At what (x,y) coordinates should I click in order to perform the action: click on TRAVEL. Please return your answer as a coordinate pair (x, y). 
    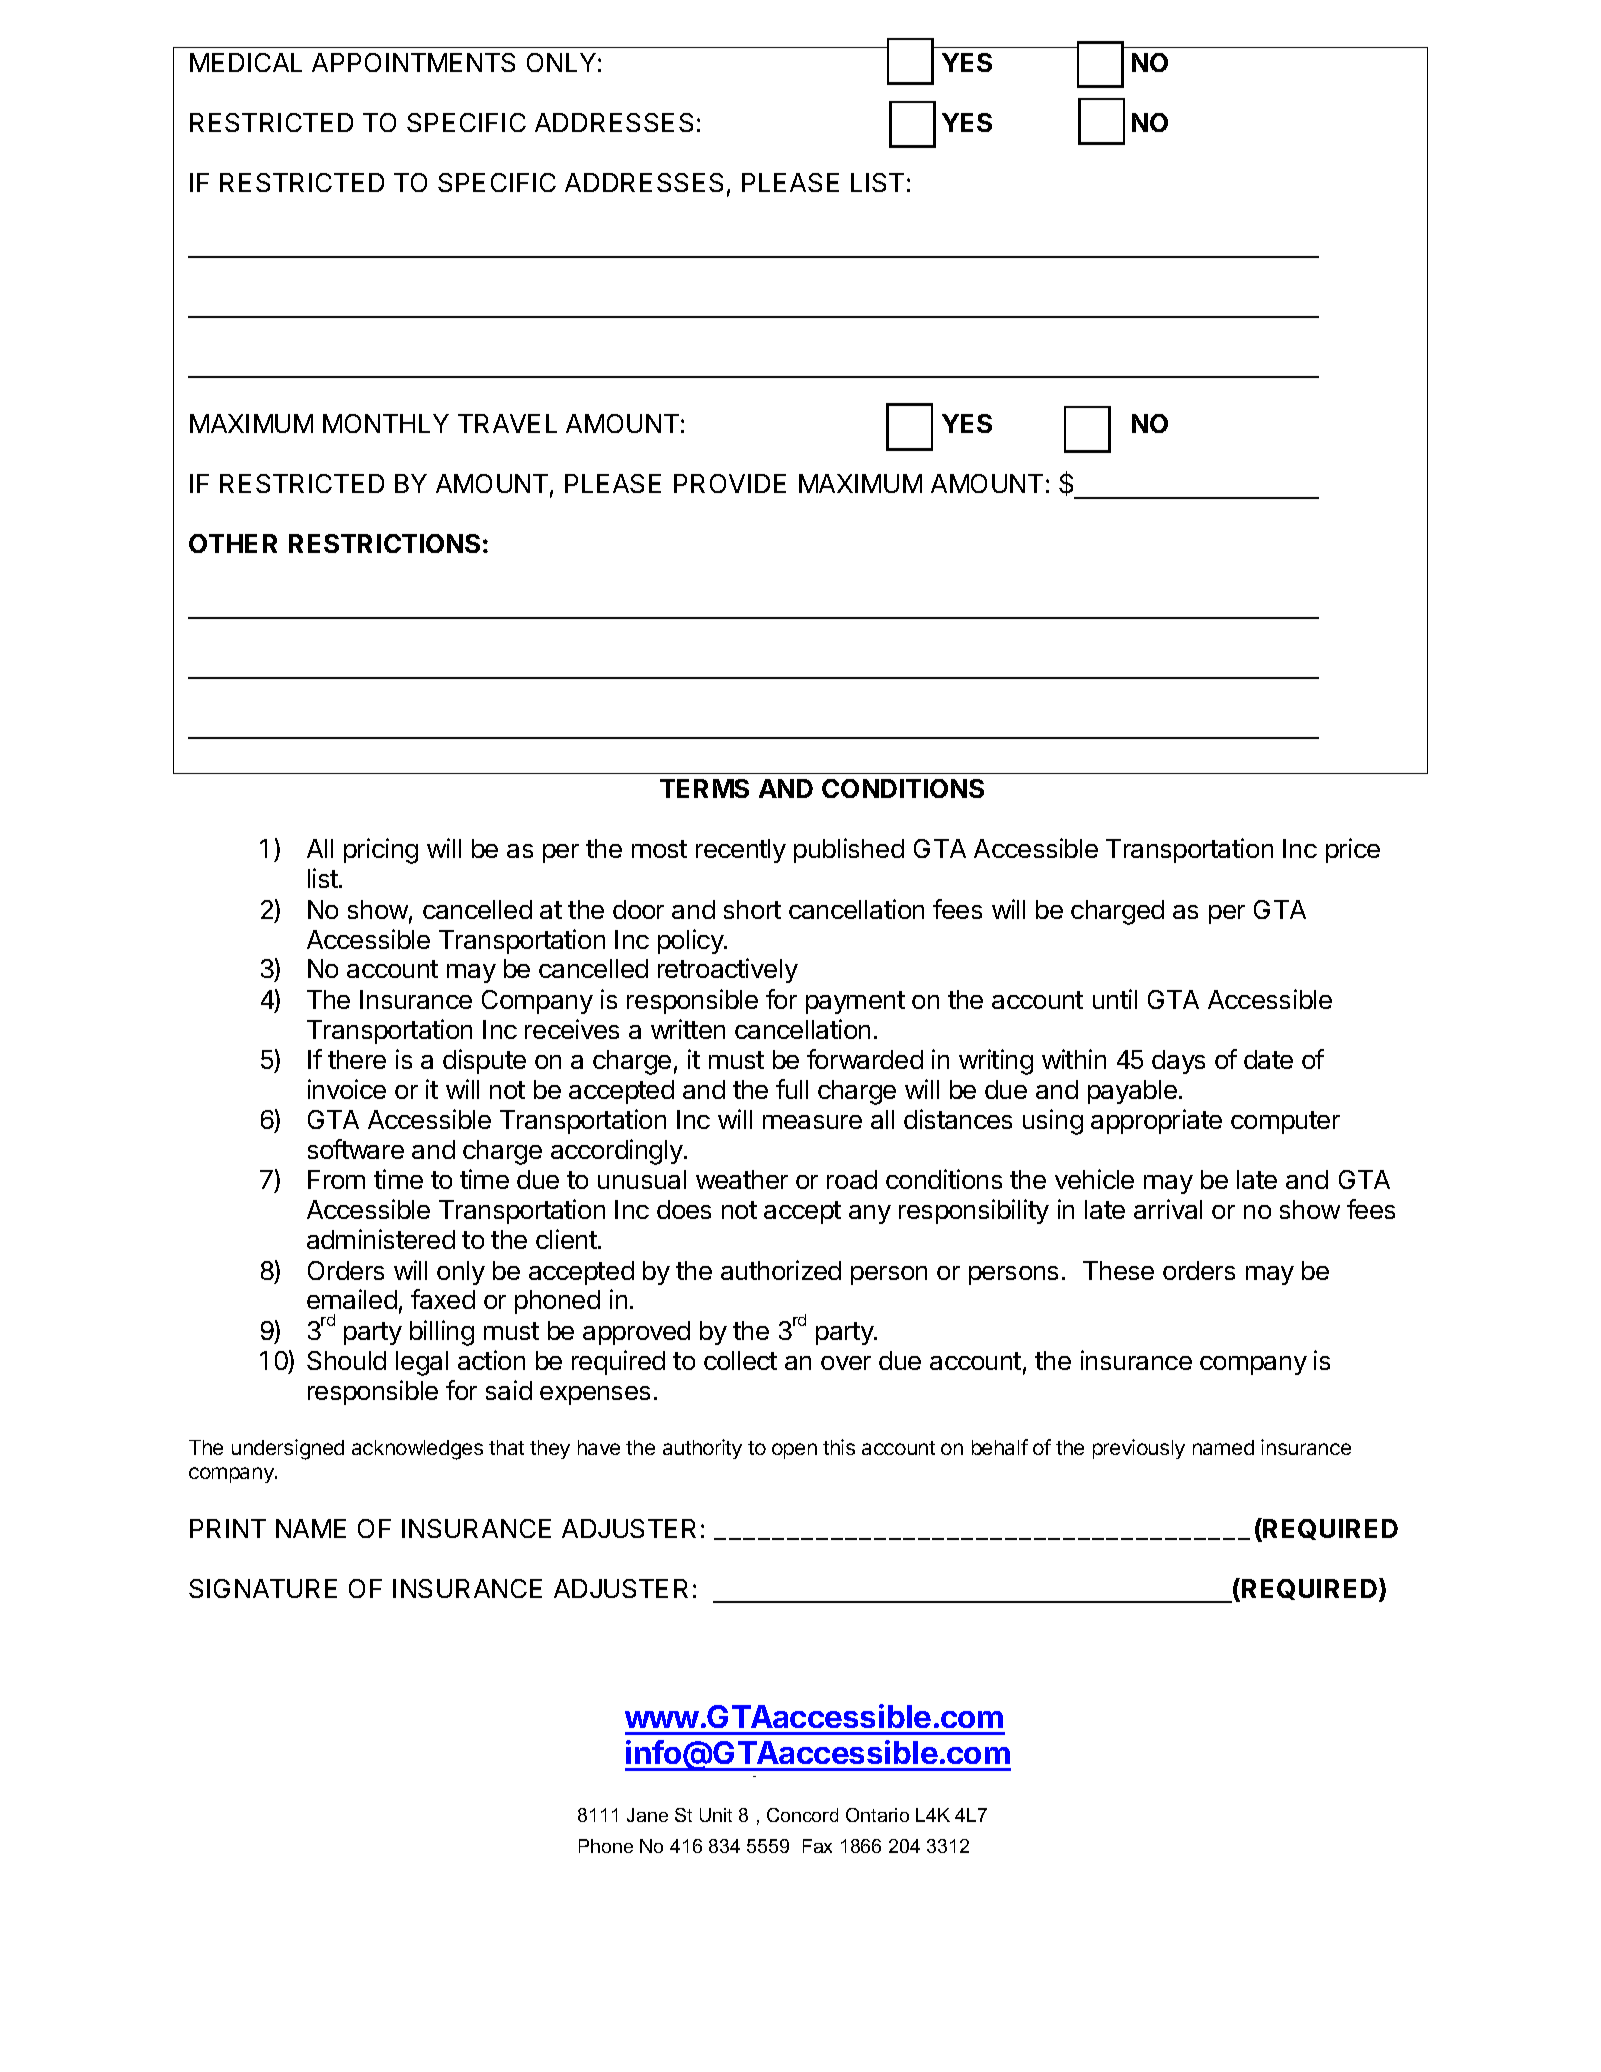
    Looking at the image, I should click on (507, 423).
